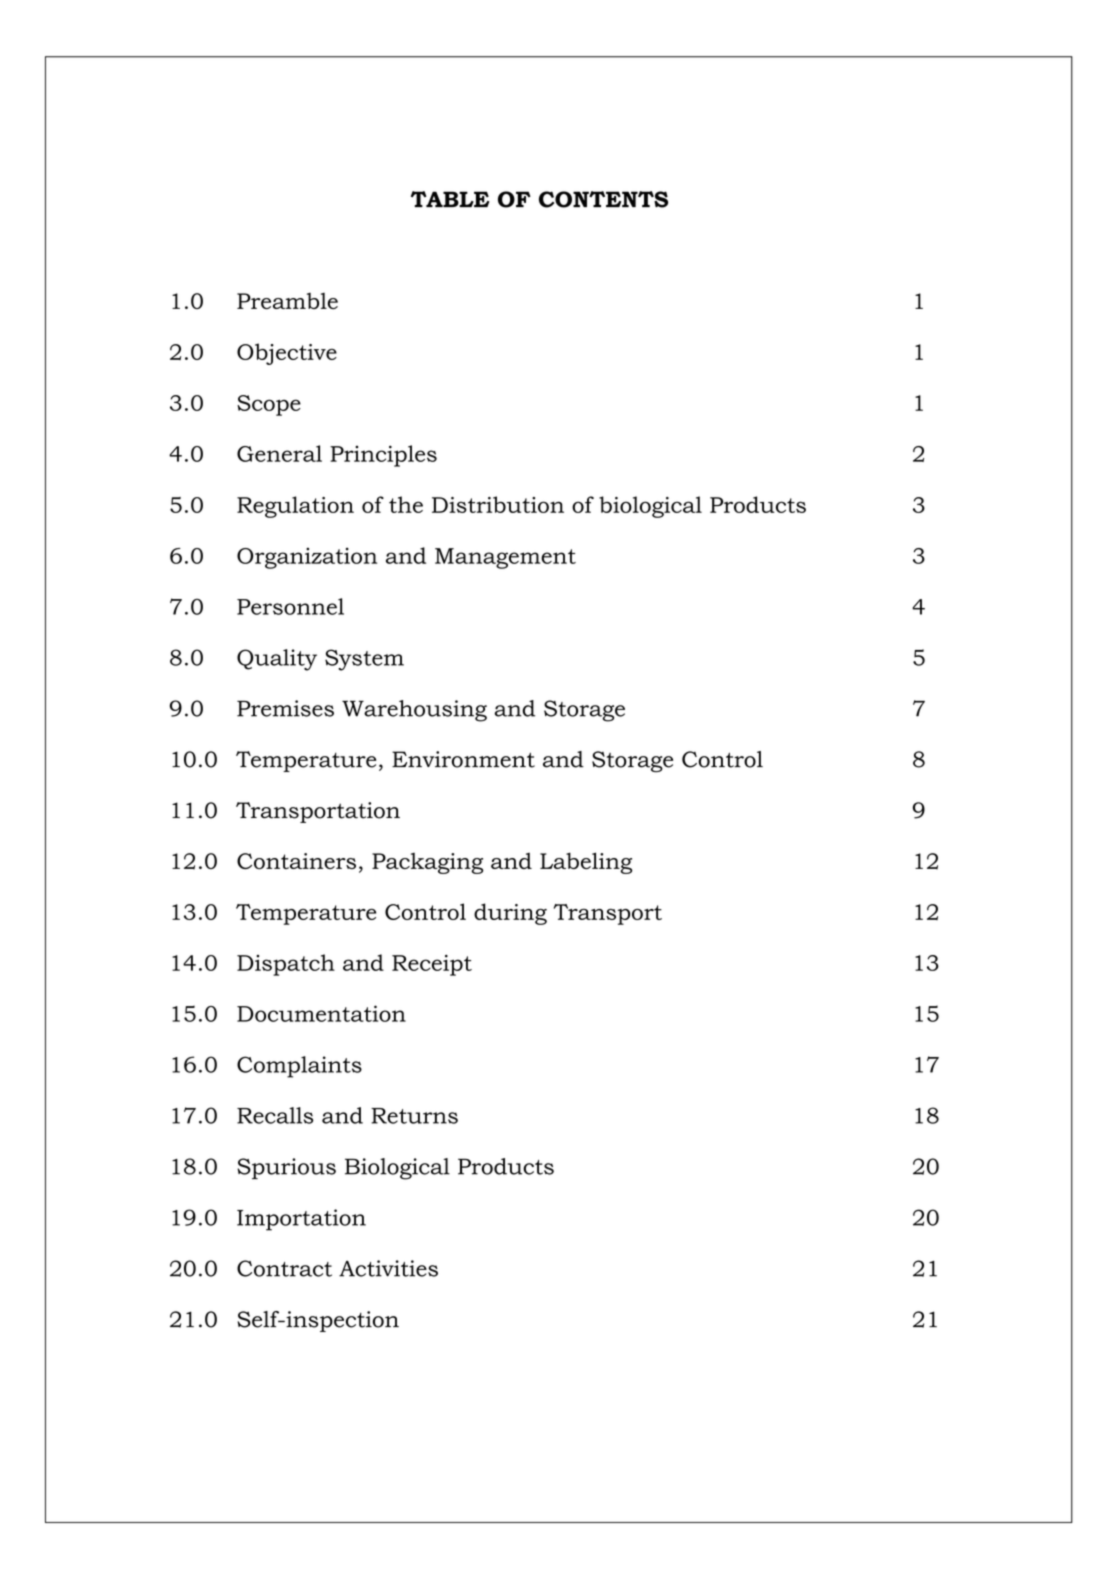  I want to click on Importation, so click(301, 1220).
